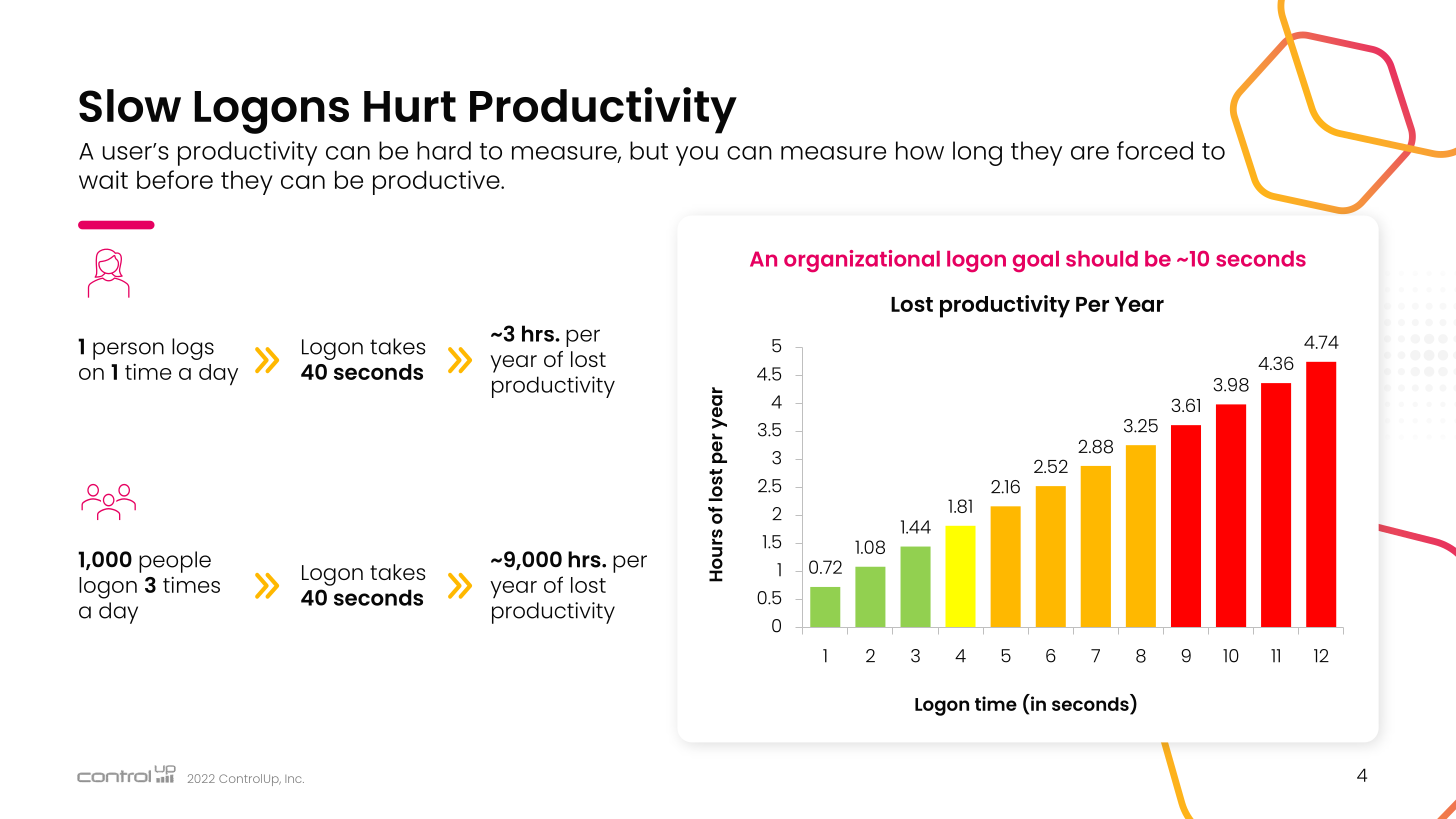  I want to click on logs, so click(193, 349).
